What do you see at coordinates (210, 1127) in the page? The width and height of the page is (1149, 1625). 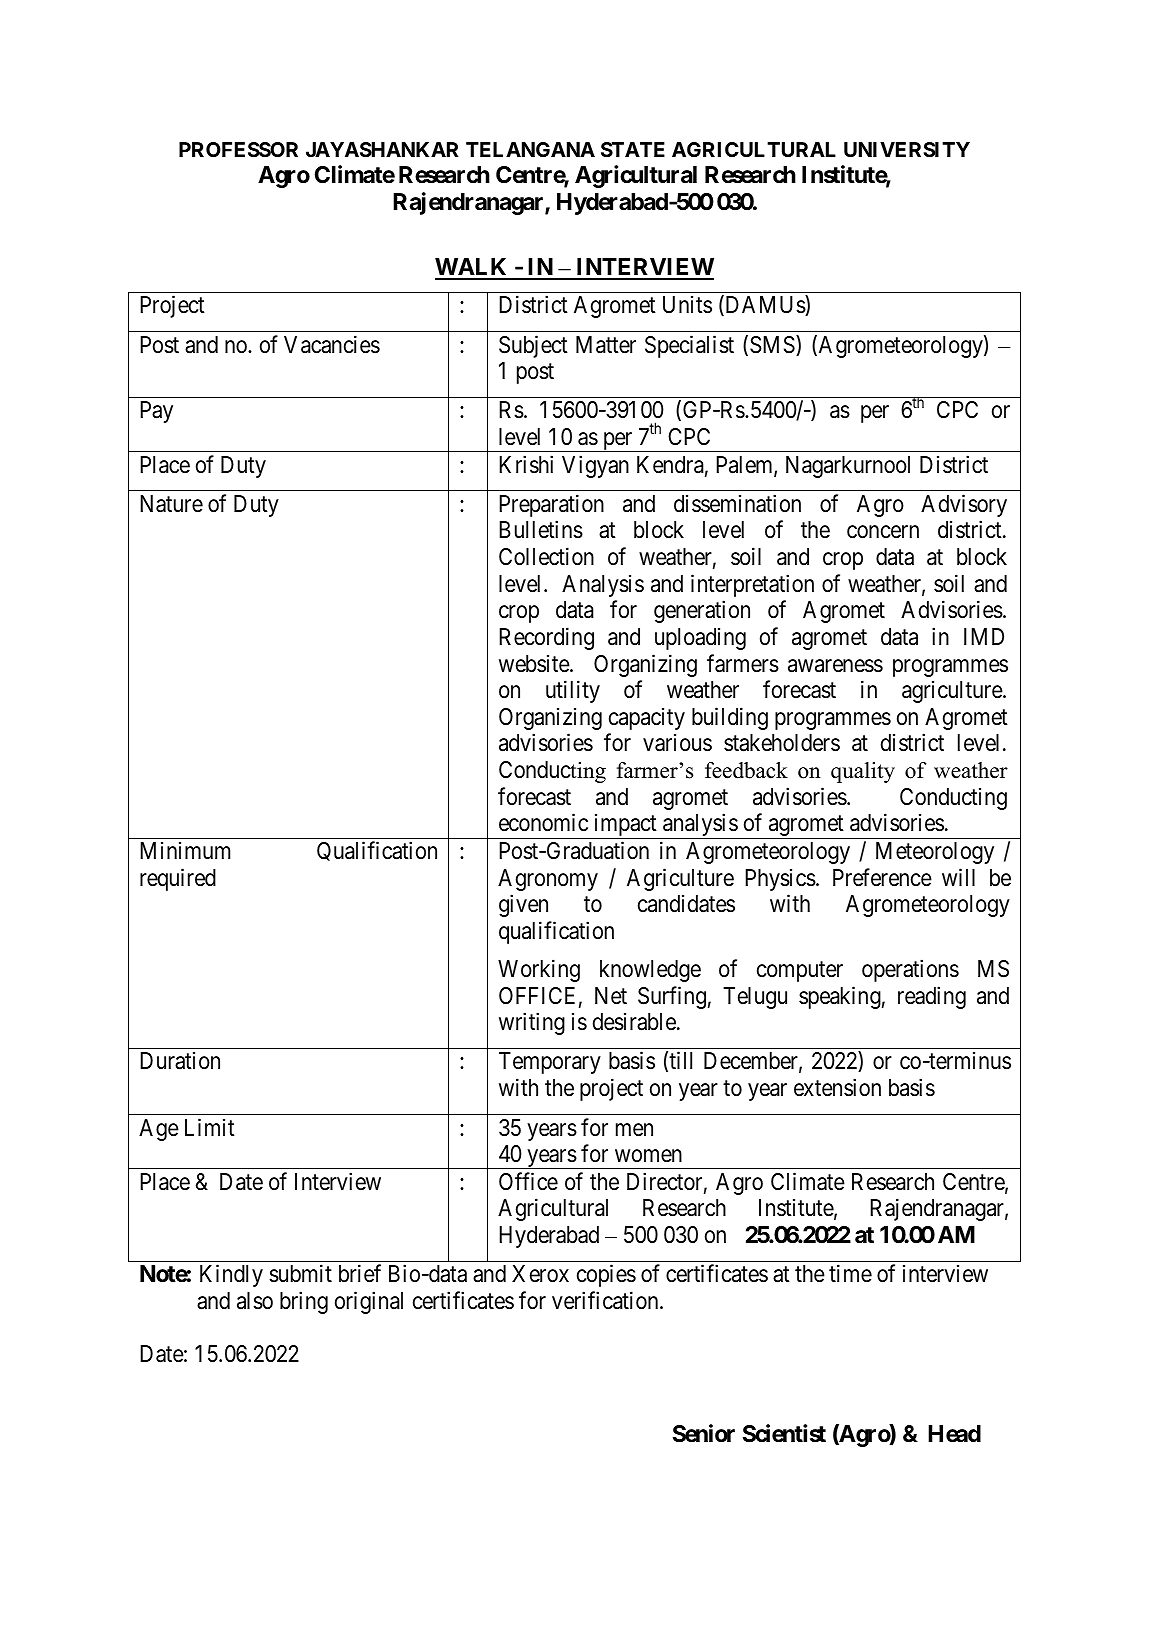 I see `Limit` at bounding box center [210, 1127].
